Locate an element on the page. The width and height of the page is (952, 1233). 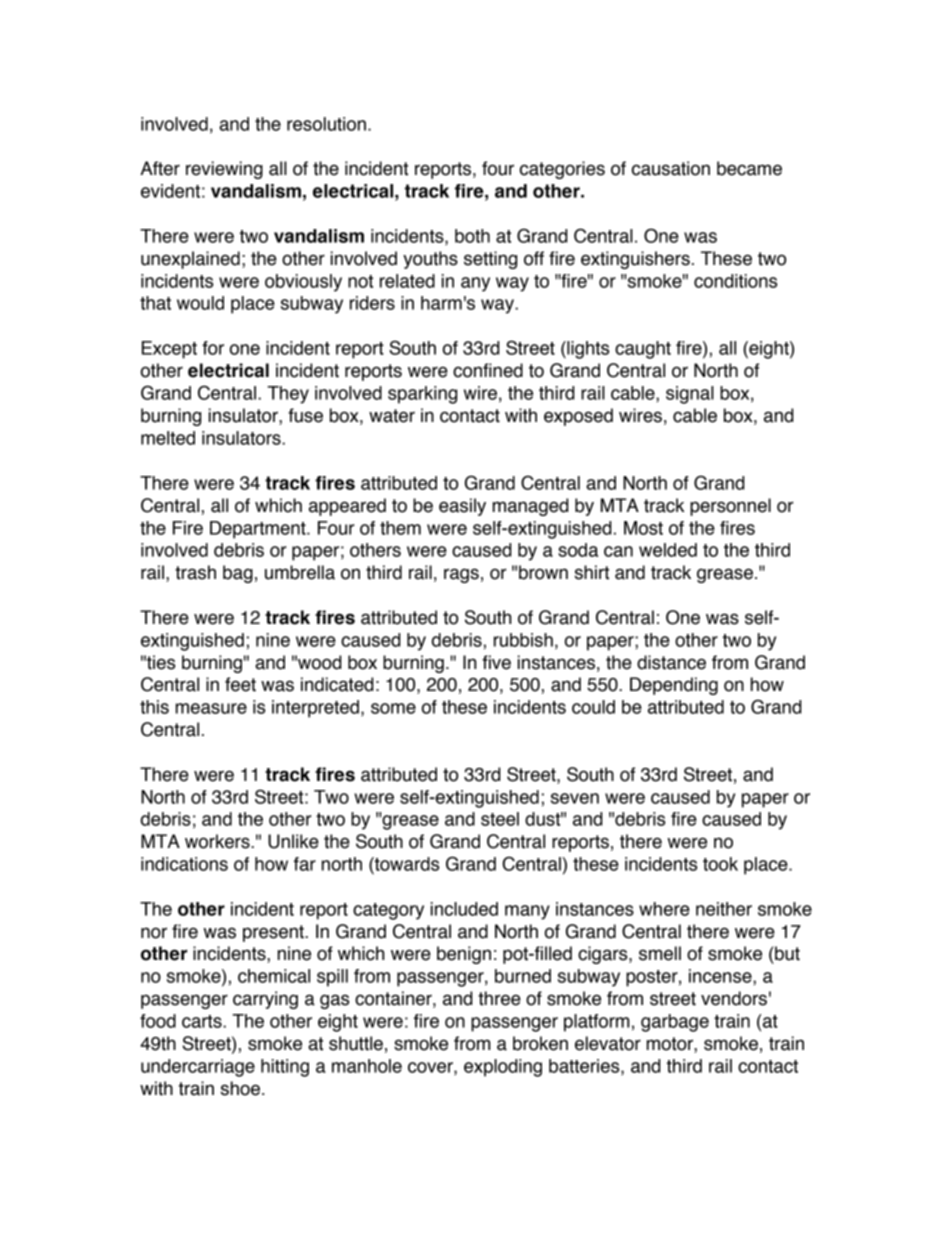
Most is located at coordinates (643, 528).
